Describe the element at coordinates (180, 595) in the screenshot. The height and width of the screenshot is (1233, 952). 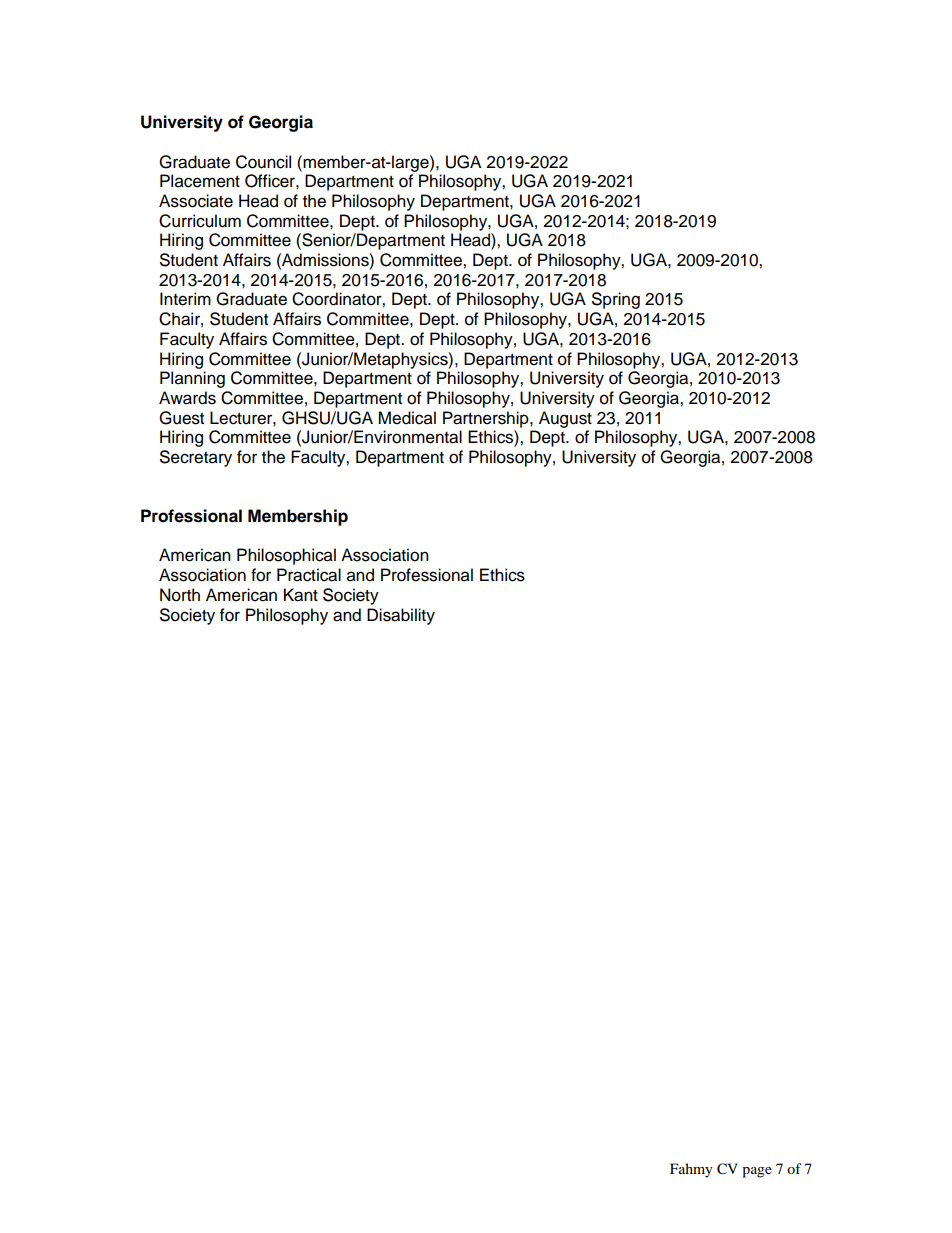
I see `North` at that location.
